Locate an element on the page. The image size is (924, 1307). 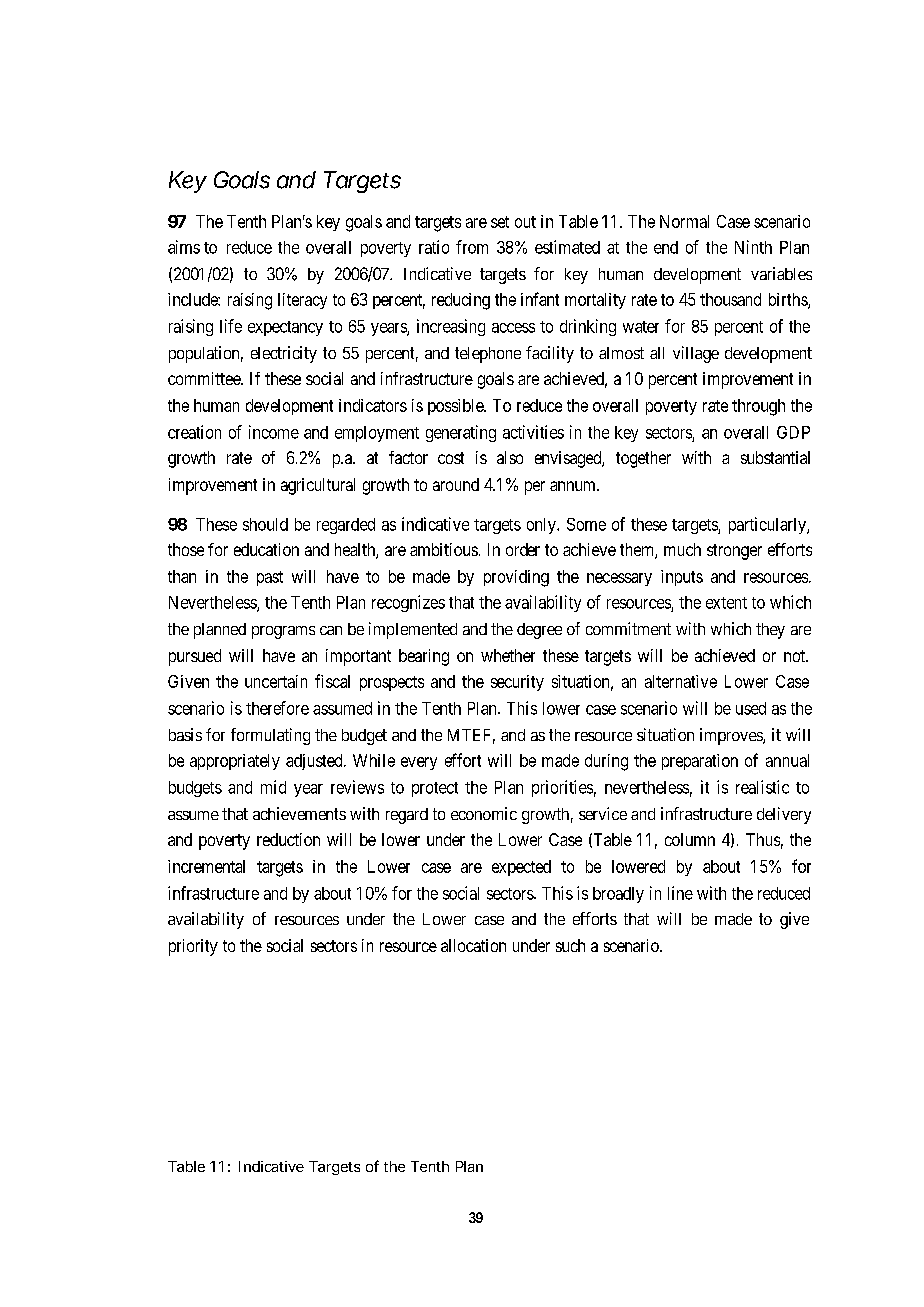
priority is located at coordinates (193, 947).
